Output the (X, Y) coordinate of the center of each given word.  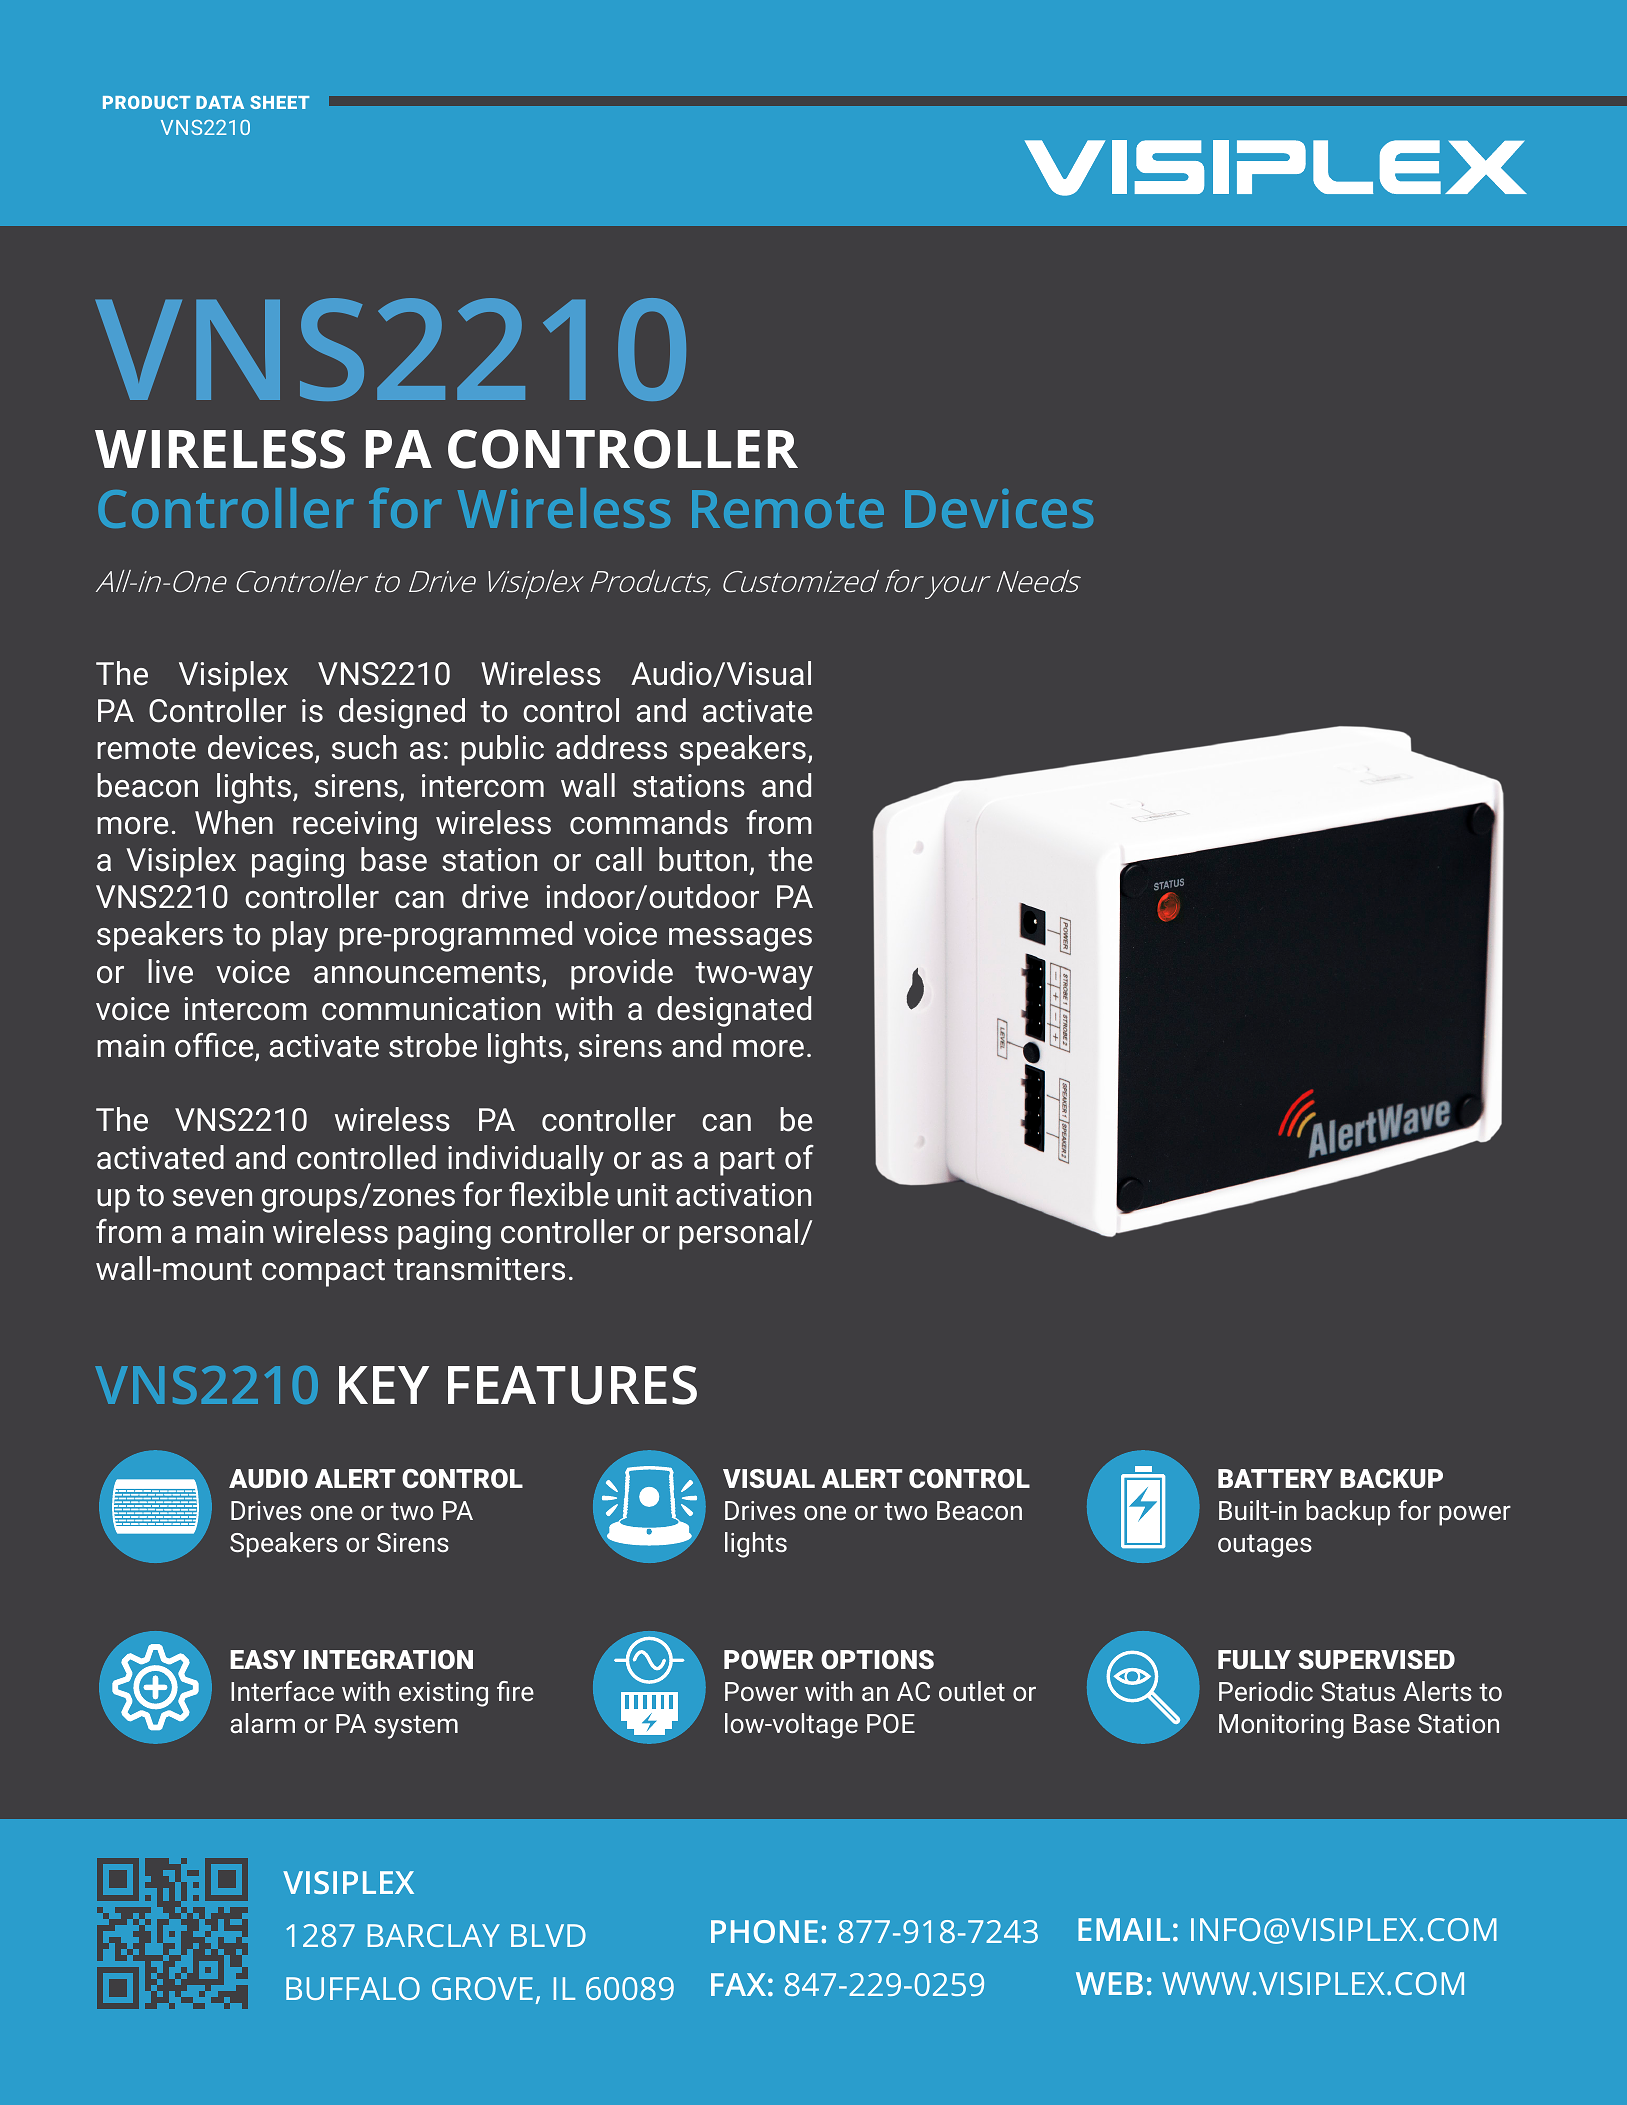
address (611, 747)
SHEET (279, 102)
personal (738, 1234)
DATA (220, 102)
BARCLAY (434, 1935)
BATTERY (1275, 1478)
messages (740, 940)
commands (649, 822)
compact (323, 1273)
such (364, 747)
